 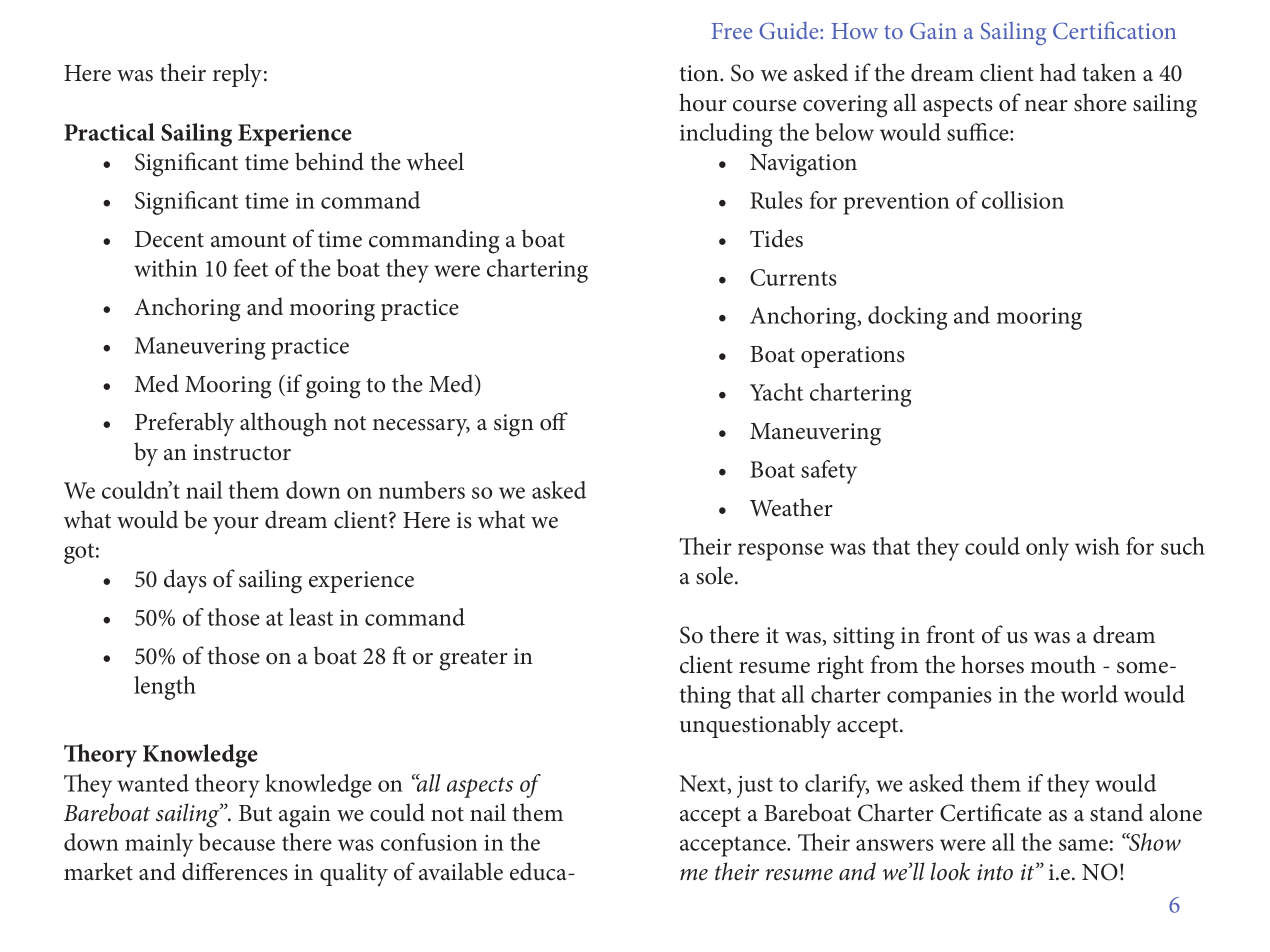 What do you see at coordinates (704, 784) in the page?
I see `Next` at bounding box center [704, 784].
